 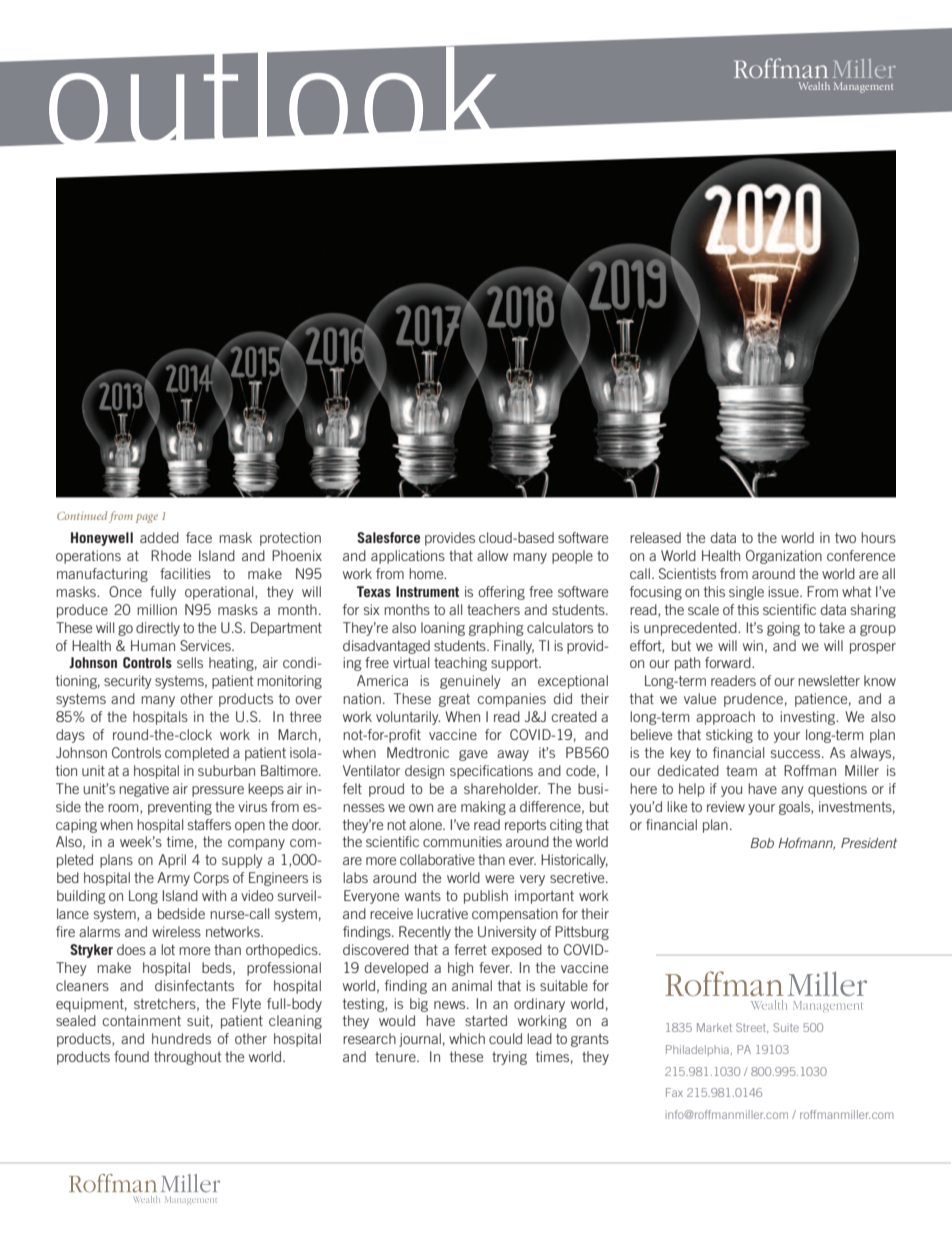 What do you see at coordinates (863, 87) in the screenshot?
I see `Management` at bounding box center [863, 87].
